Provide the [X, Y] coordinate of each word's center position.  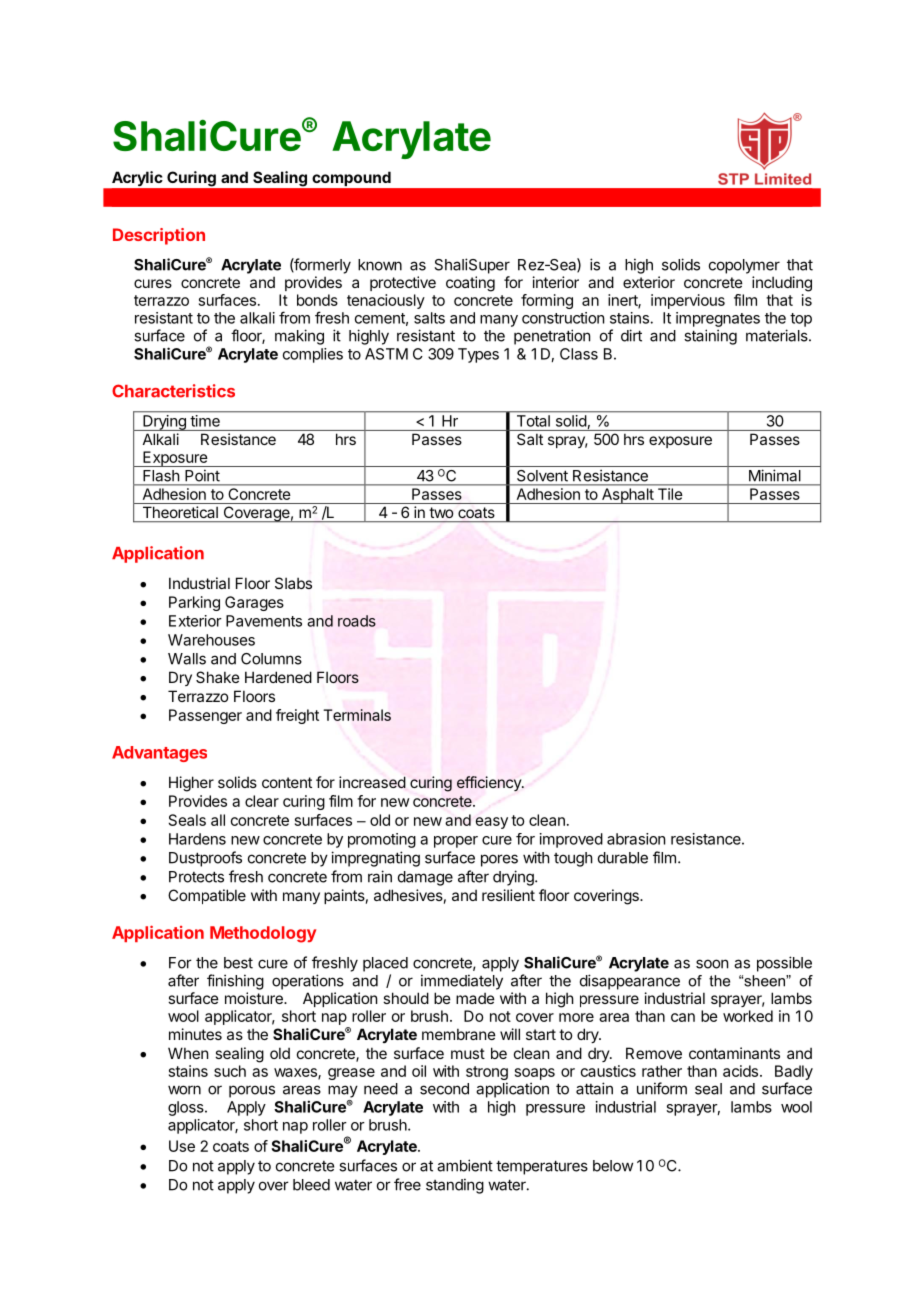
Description [159, 236]
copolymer [744, 266]
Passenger [205, 716]
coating [470, 284]
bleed [311, 1185]
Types [478, 355]
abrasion [636, 839]
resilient [508, 895]
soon [712, 964]
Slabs [293, 583]
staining [710, 337]
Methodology [263, 934]
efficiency [490, 783]
